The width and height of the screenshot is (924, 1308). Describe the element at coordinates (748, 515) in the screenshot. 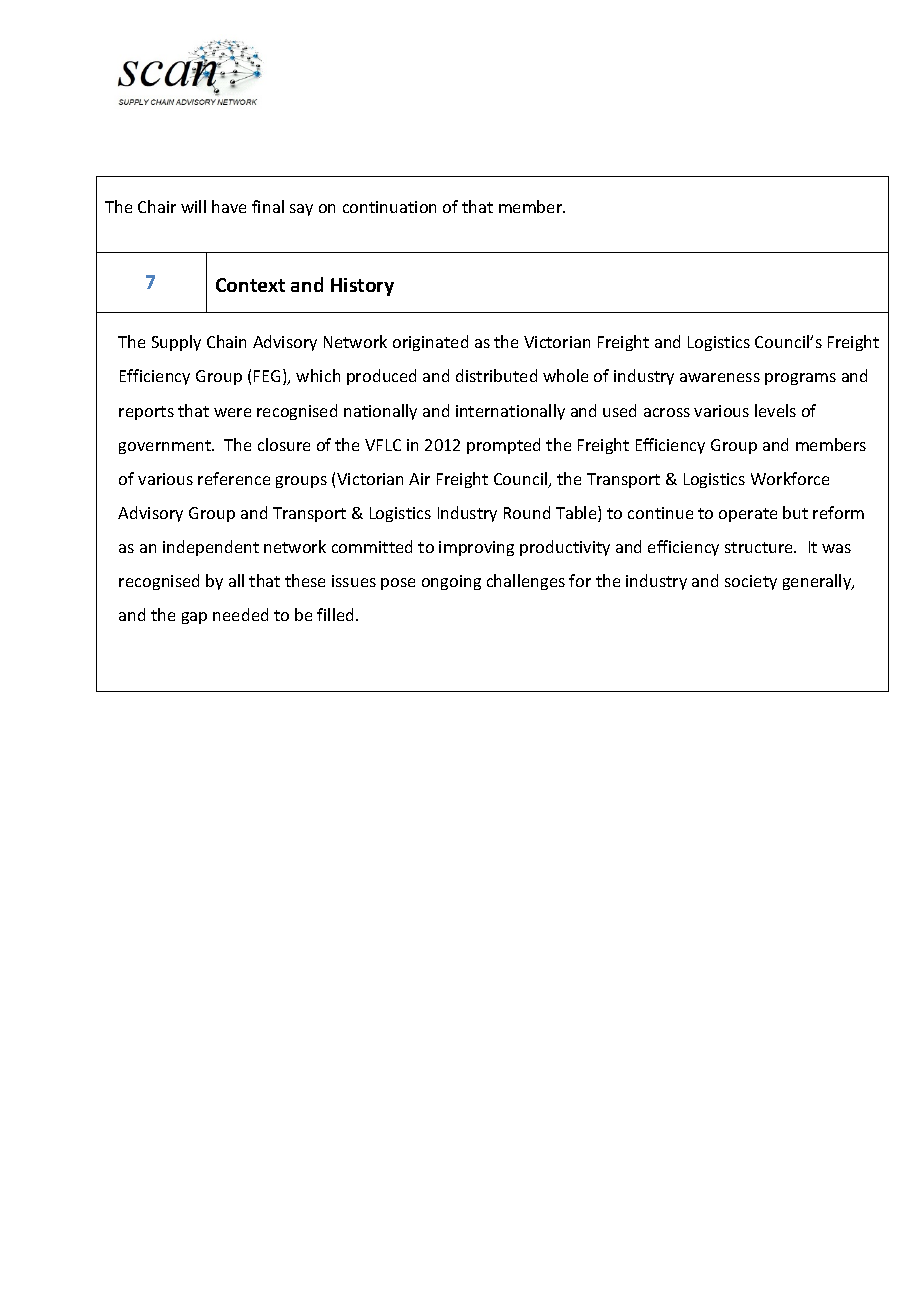

I see `operate` at that location.
